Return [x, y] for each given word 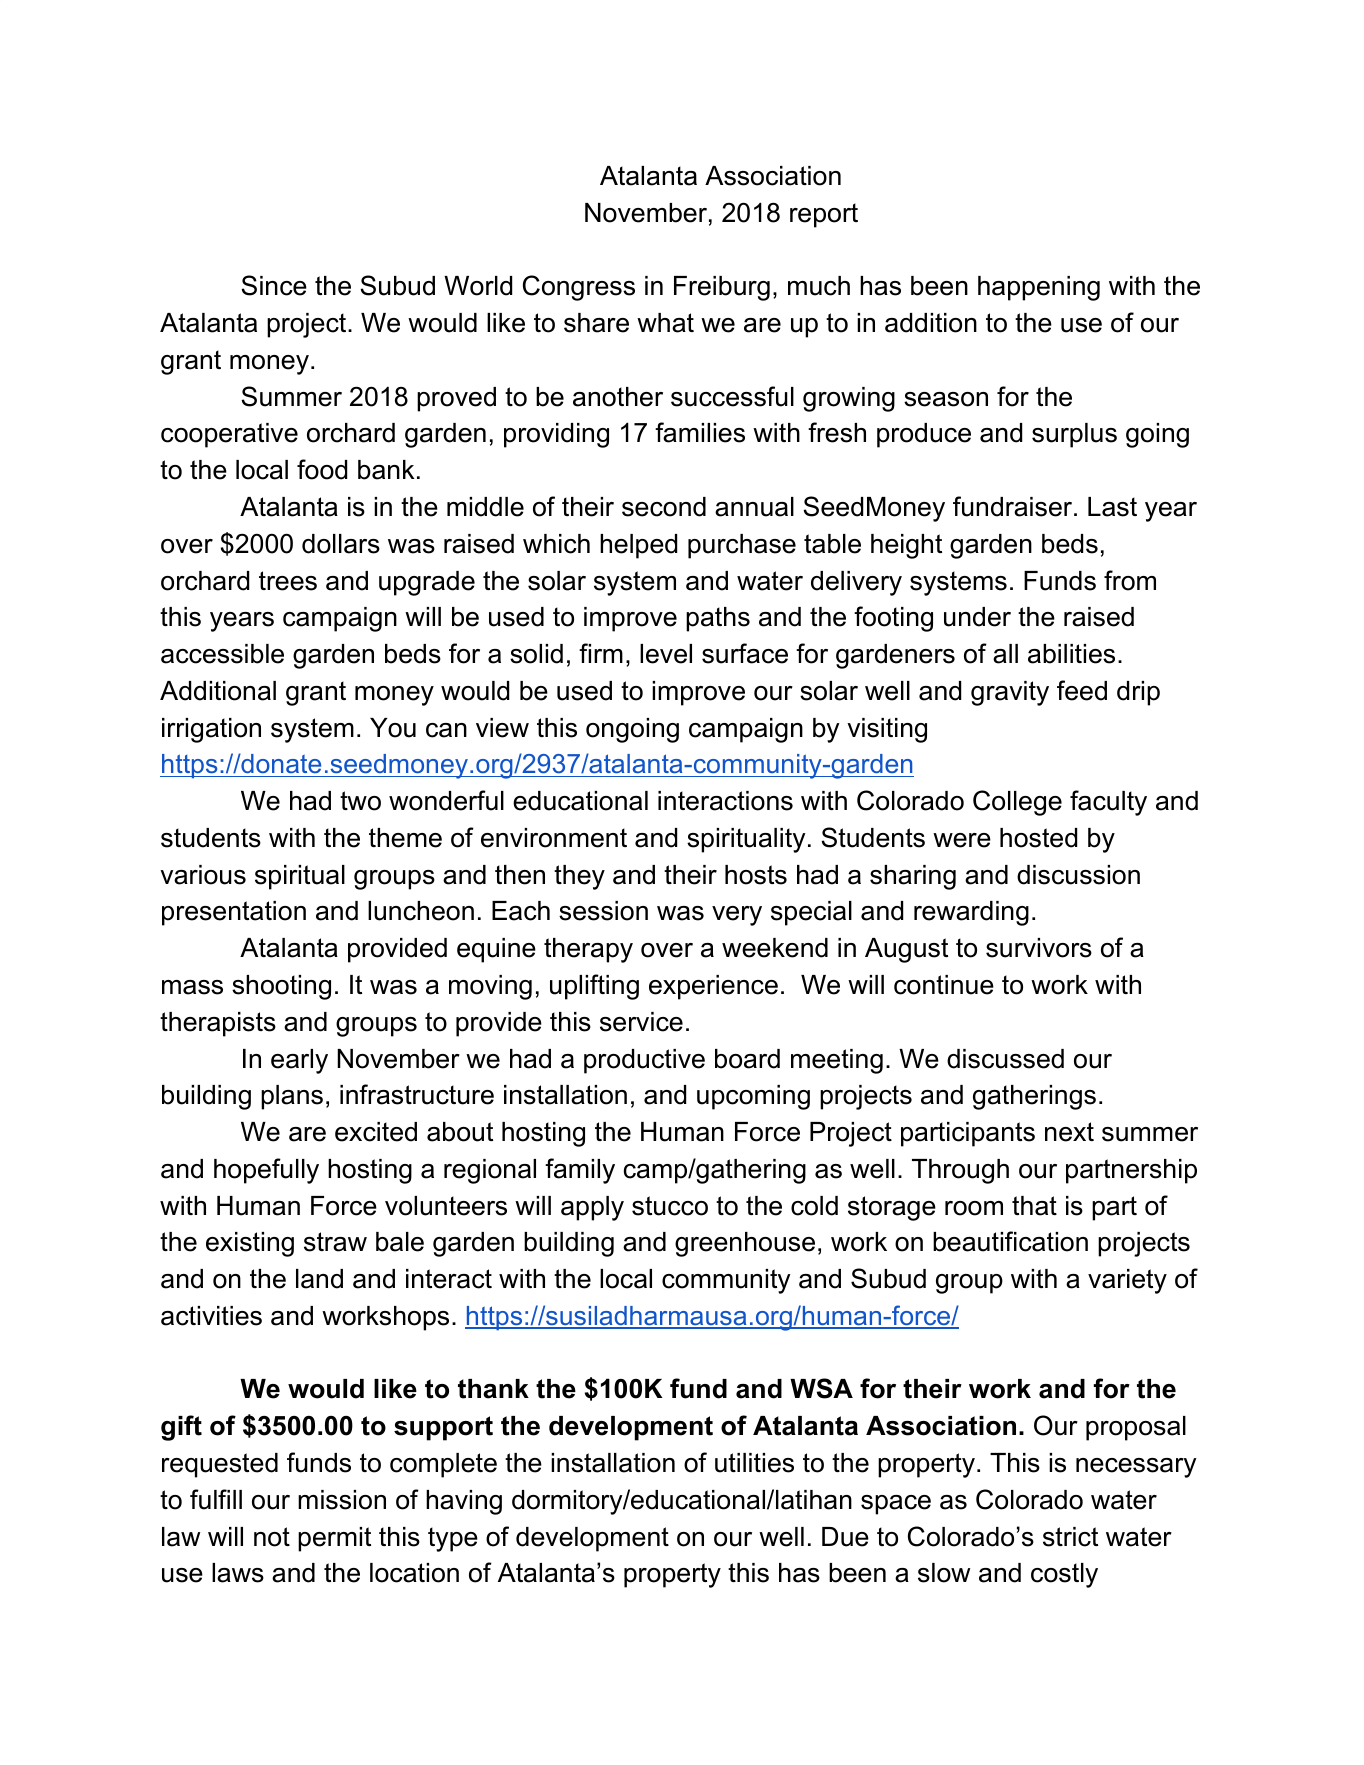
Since [274, 285]
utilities [754, 1463]
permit [334, 1539]
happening [1039, 288]
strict [1070, 1537]
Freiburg [722, 288]
